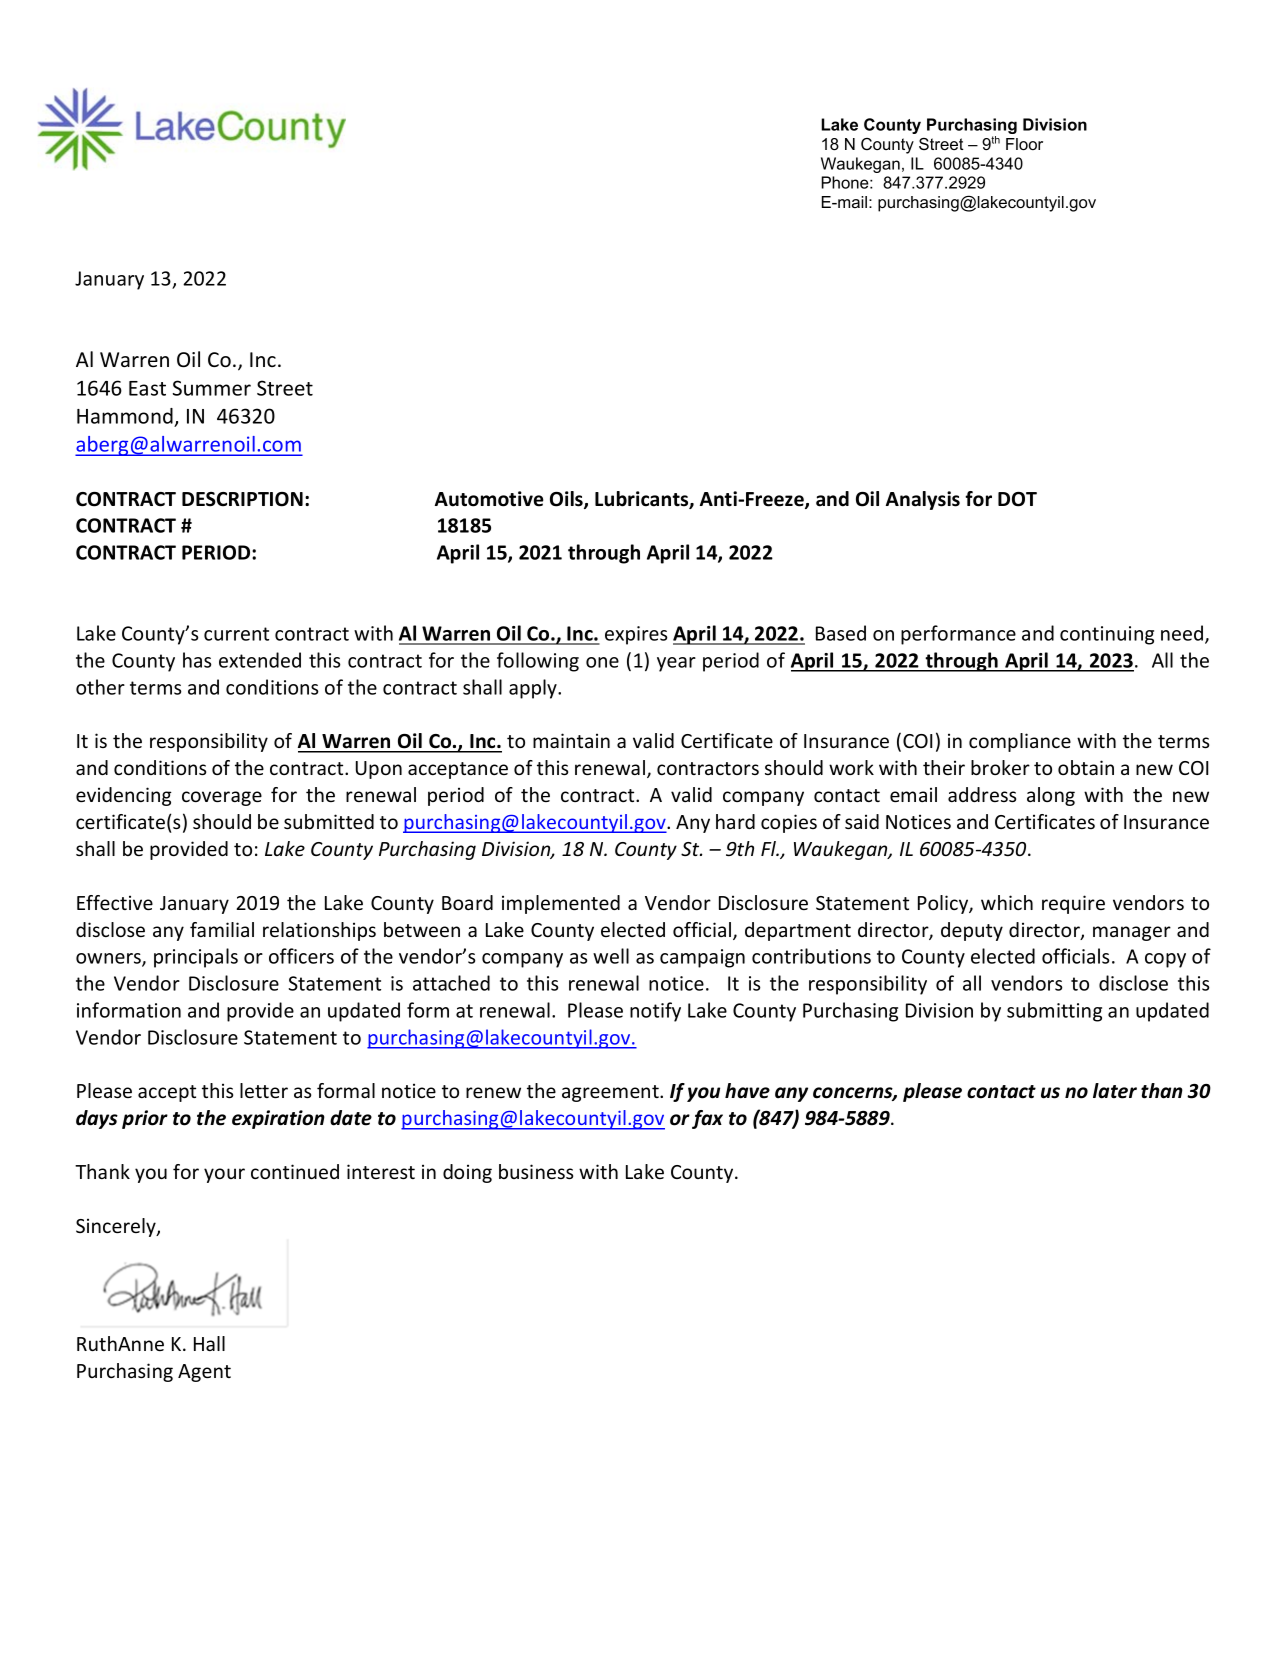 This screenshot has height=1664, width=1286. What do you see at coordinates (536, 1171) in the screenshot?
I see `business` at bounding box center [536, 1171].
